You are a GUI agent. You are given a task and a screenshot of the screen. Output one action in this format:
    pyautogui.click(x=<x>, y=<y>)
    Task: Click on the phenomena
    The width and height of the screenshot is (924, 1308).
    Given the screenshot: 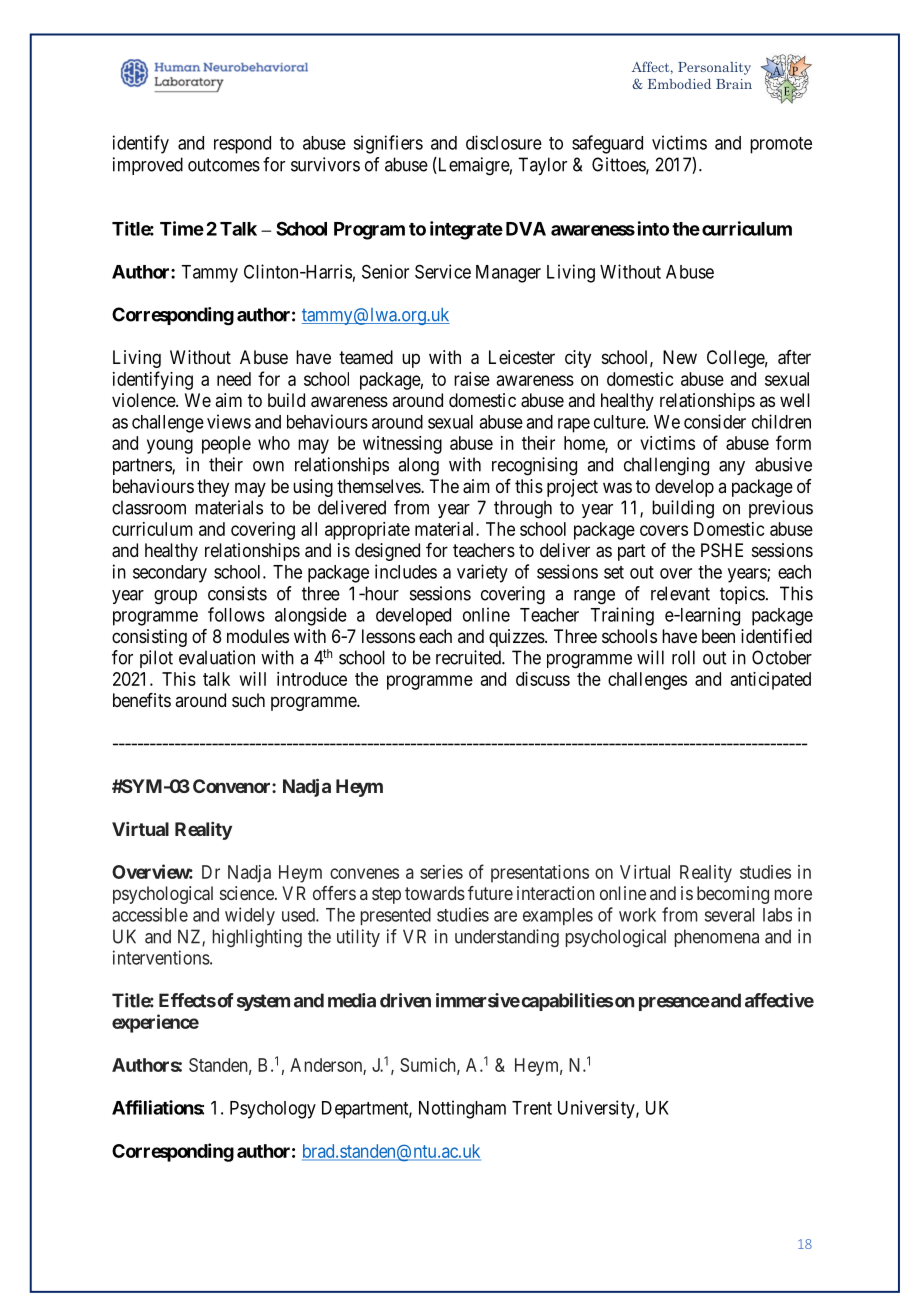 What is the action you would take?
    pyautogui.click(x=717, y=938)
